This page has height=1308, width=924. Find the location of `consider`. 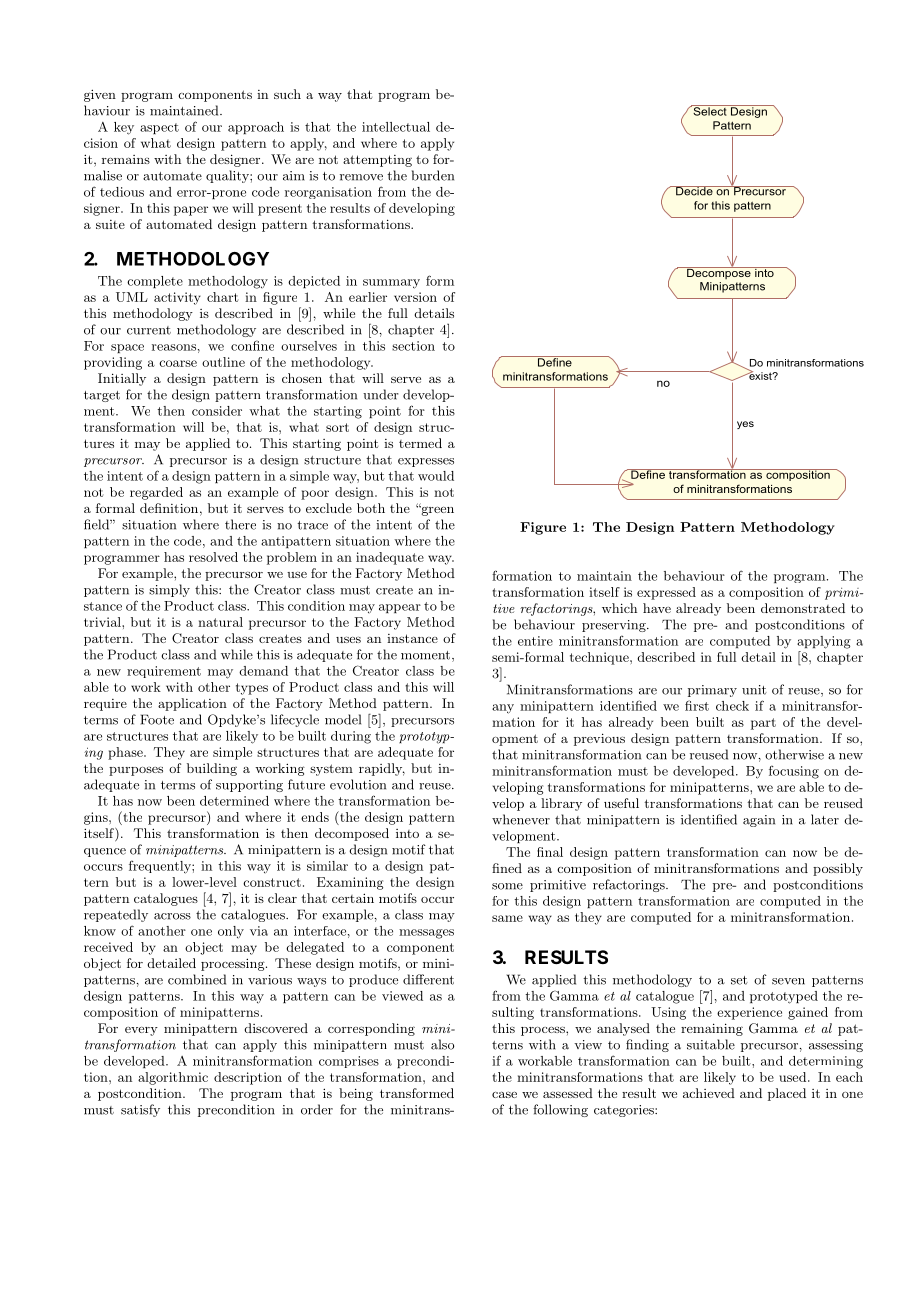

consider is located at coordinates (217, 411).
